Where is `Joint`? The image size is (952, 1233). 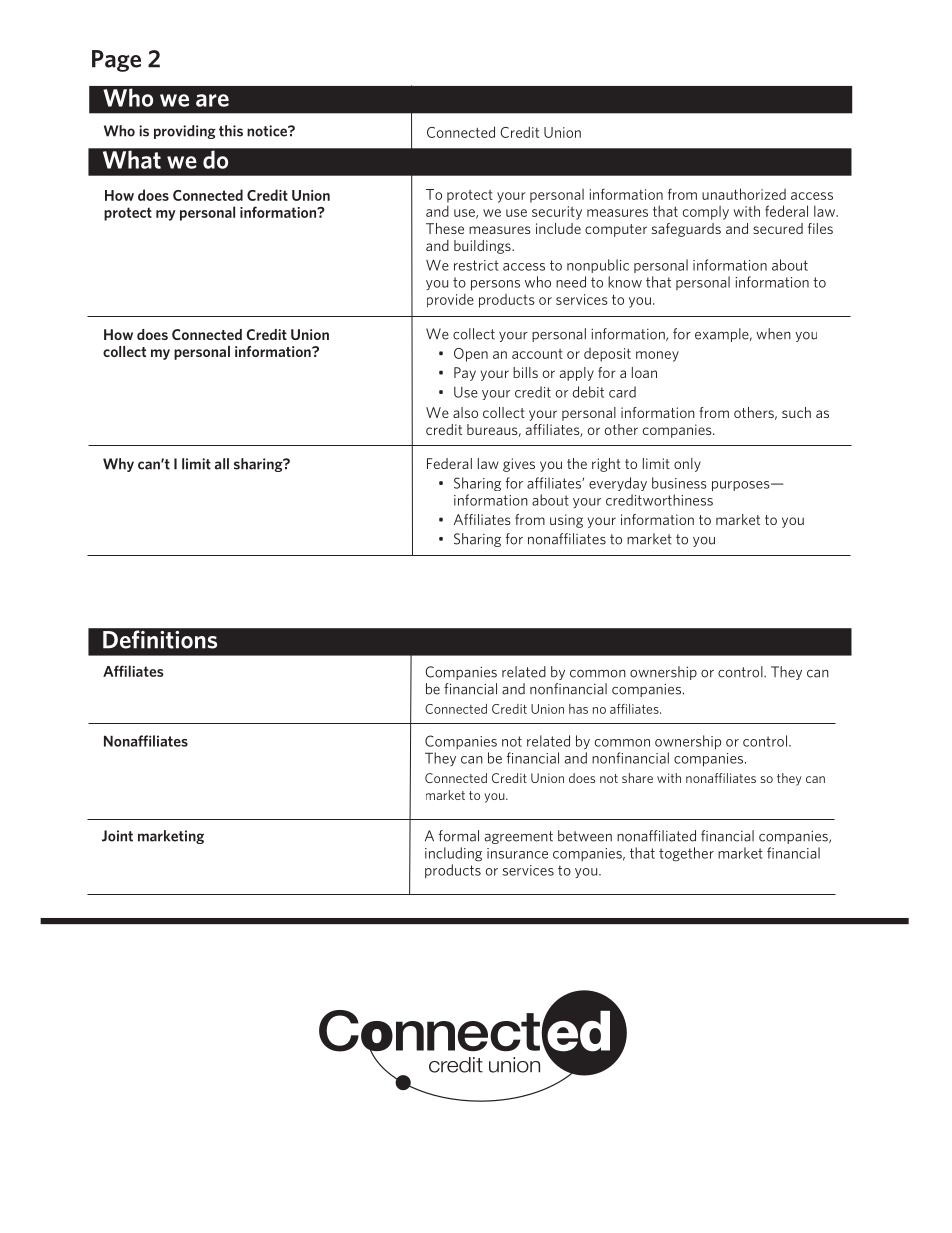
Joint is located at coordinates (117, 836).
